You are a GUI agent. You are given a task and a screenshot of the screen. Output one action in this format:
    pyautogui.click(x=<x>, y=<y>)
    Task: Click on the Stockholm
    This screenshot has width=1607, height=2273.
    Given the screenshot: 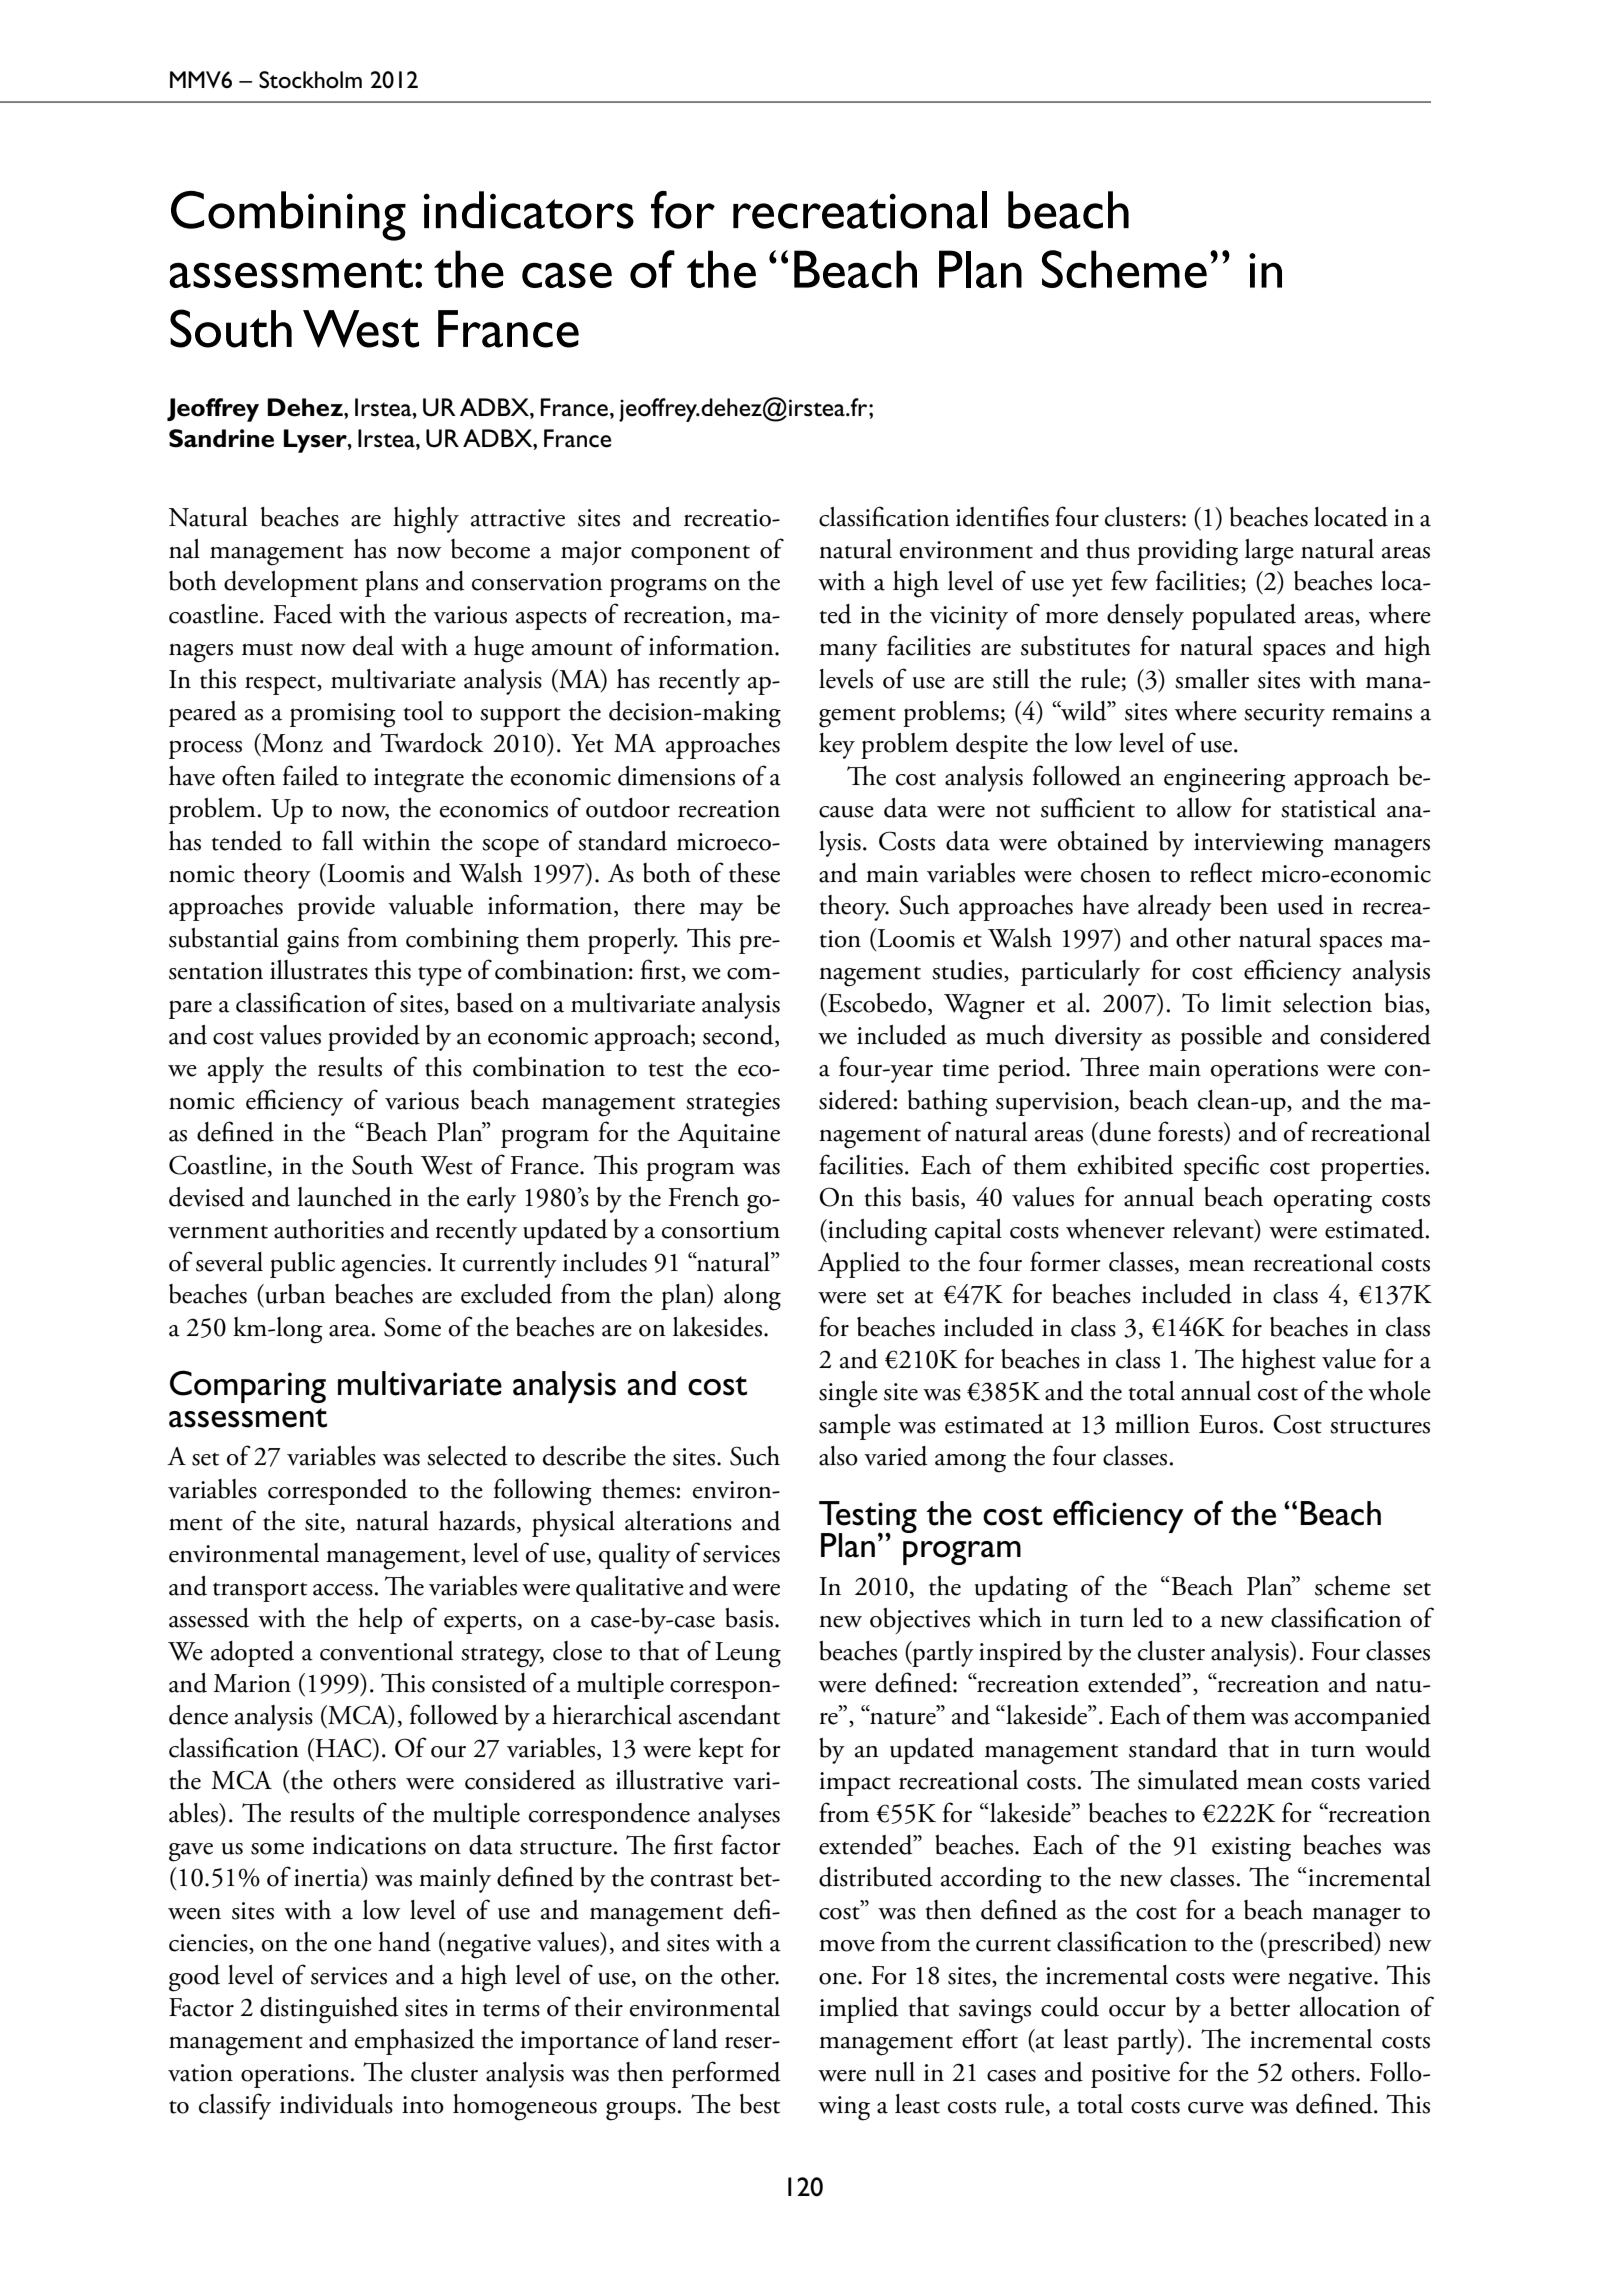 What is the action you would take?
    pyautogui.click(x=310, y=80)
